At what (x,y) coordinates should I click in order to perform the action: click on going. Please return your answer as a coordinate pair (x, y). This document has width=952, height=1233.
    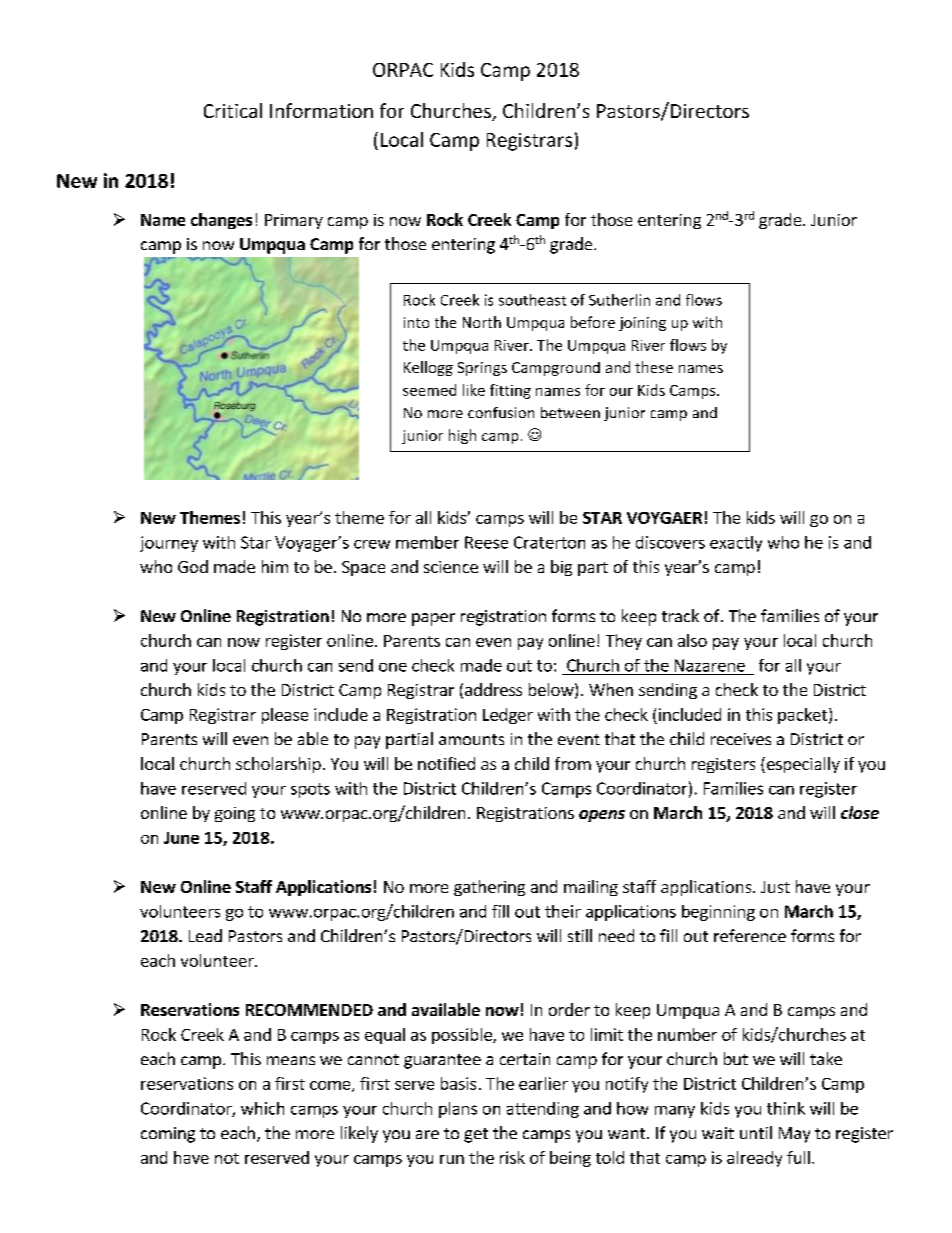
    Looking at the image, I should click on (235, 814).
